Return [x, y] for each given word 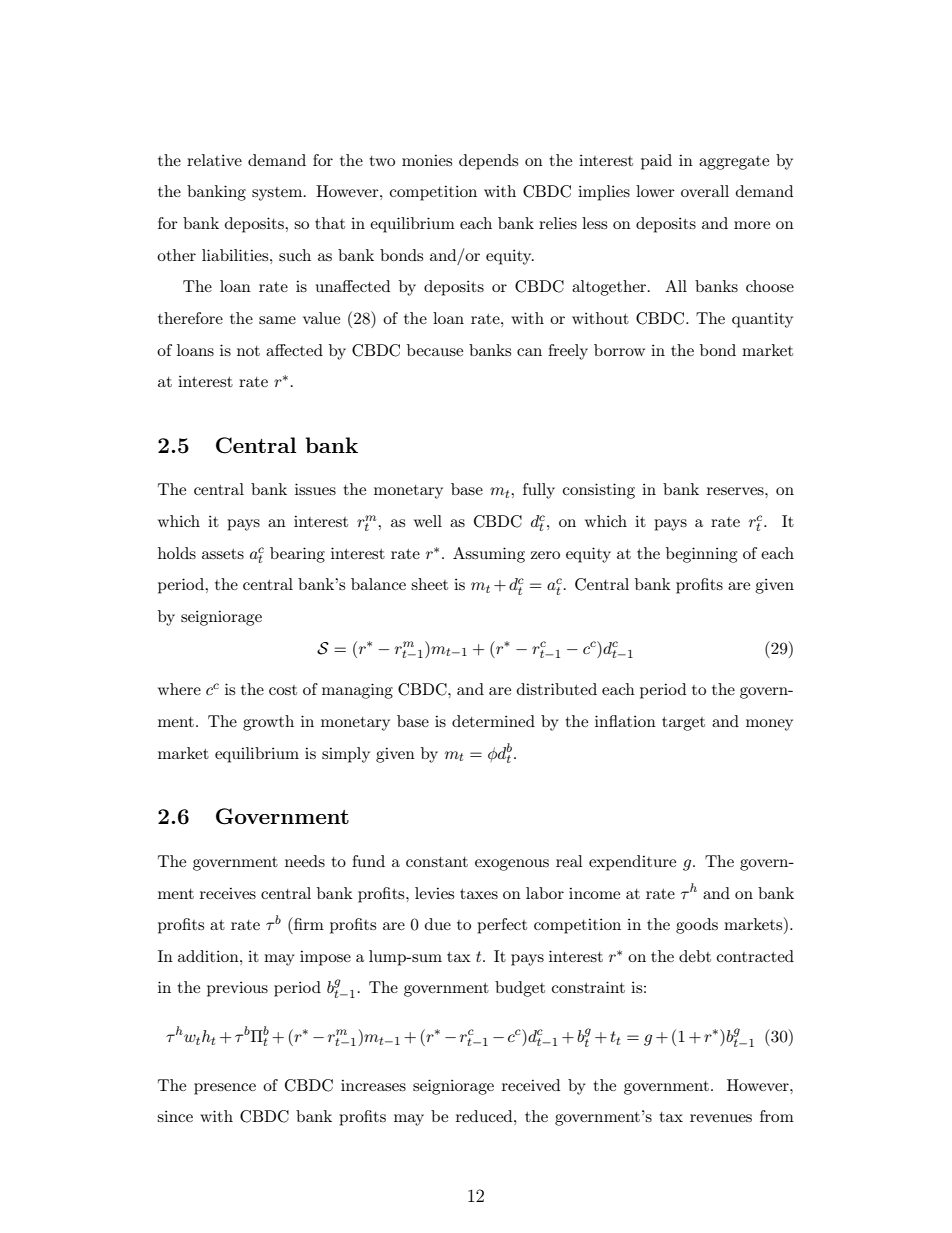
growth [268, 723]
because [435, 350]
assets [223, 554]
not [248, 351]
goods [697, 926]
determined [493, 721]
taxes [479, 894]
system [278, 194]
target [683, 724]
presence [225, 1089]
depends [488, 162]
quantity [762, 320]
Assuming [489, 555]
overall [705, 191]
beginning [701, 555]
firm [308, 923]
